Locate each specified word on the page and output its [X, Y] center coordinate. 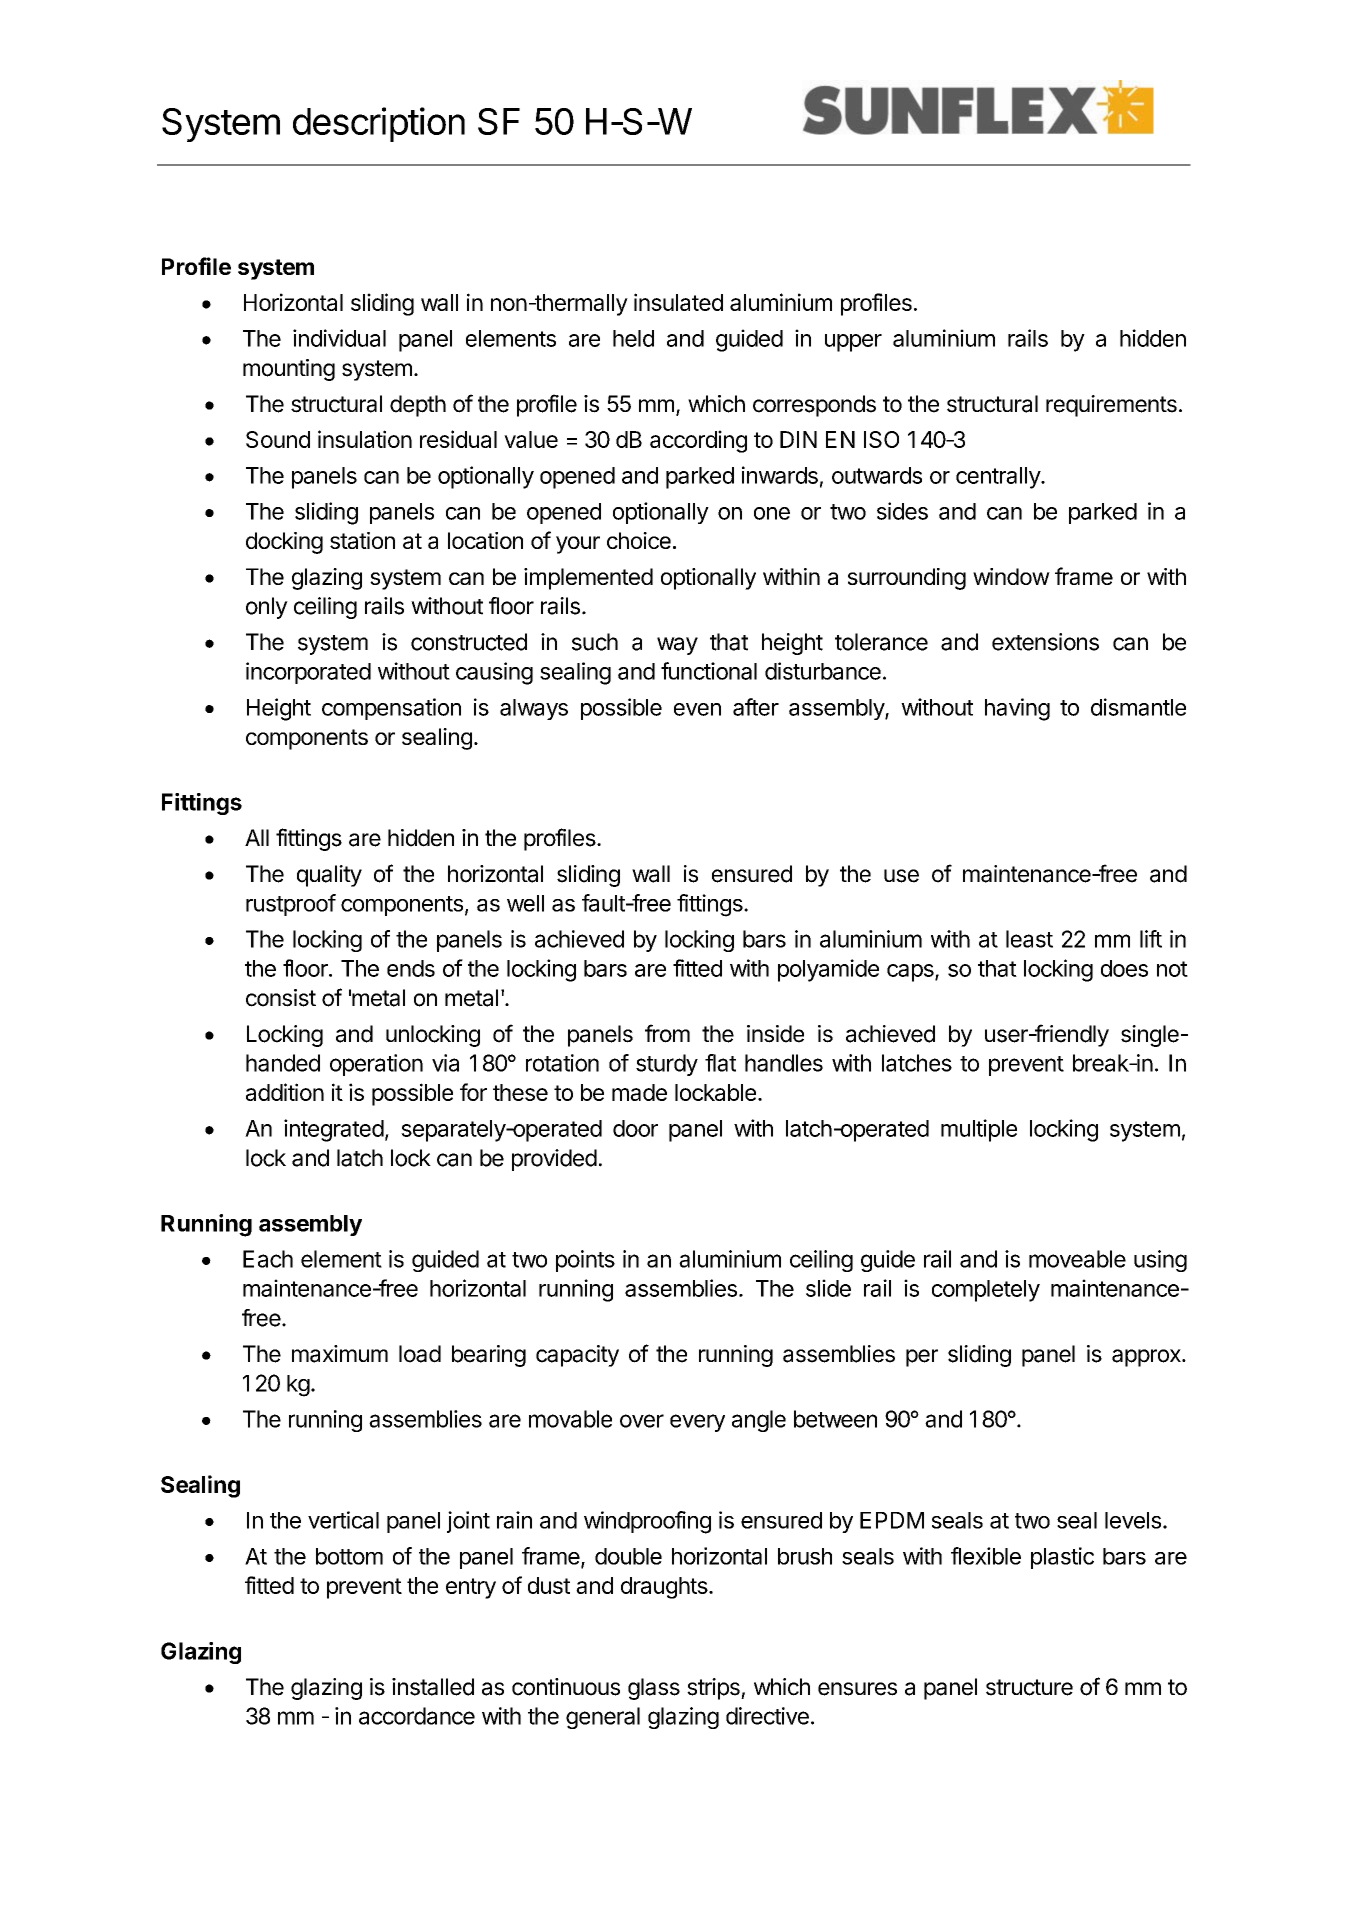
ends [411, 968]
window [1011, 576]
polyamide [828, 970]
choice [639, 540]
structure [1029, 1687]
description [379, 124]
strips [714, 1689]
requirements [1111, 406]
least [1029, 939]
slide [828, 1288]
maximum [340, 1354]
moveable [1077, 1259]
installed [433, 1687]
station [362, 540]
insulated [678, 302]
